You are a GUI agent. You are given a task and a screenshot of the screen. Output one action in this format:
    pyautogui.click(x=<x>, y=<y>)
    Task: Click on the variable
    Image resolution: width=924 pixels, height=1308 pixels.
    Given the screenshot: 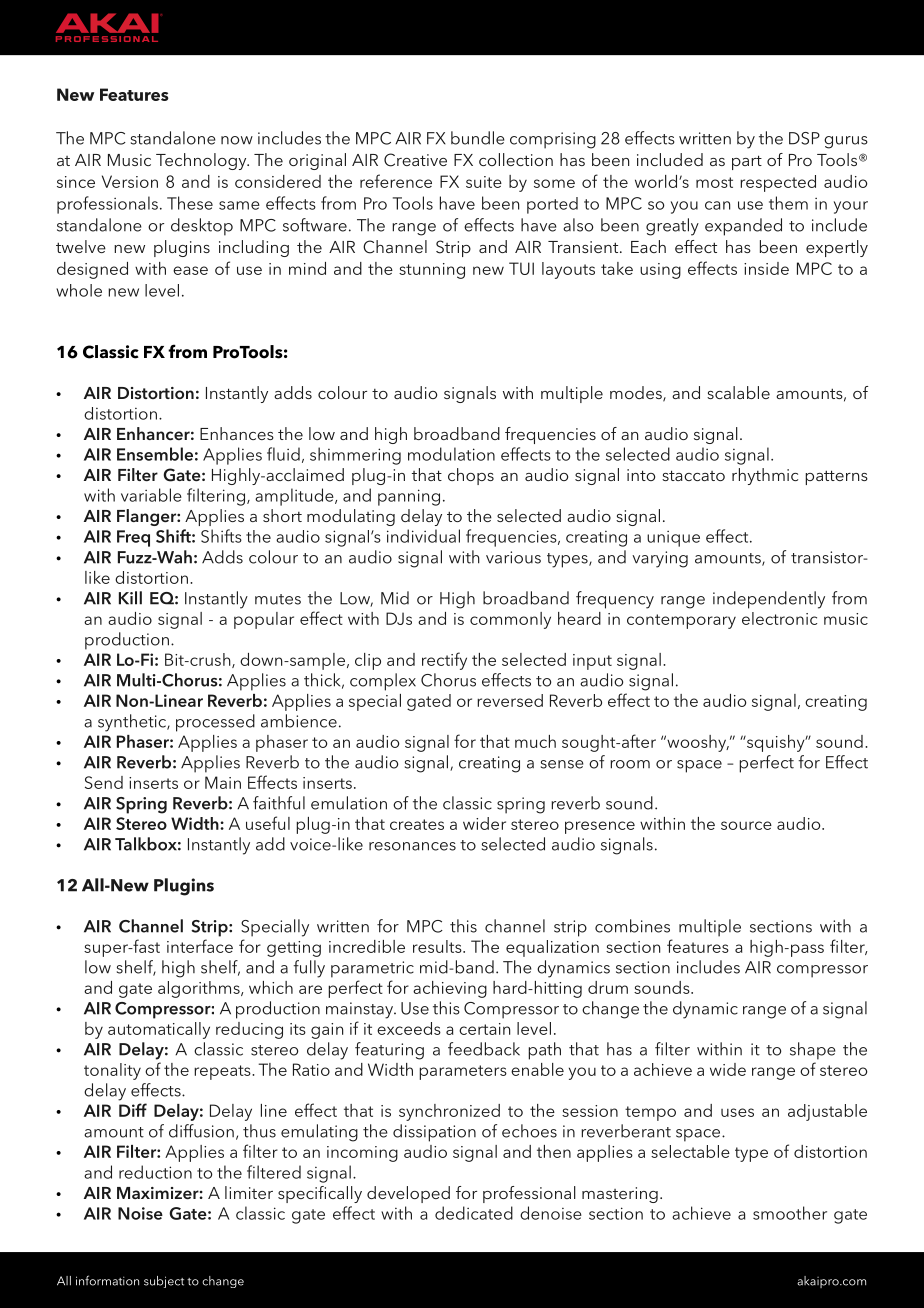 What is the action you would take?
    pyautogui.click(x=151, y=495)
